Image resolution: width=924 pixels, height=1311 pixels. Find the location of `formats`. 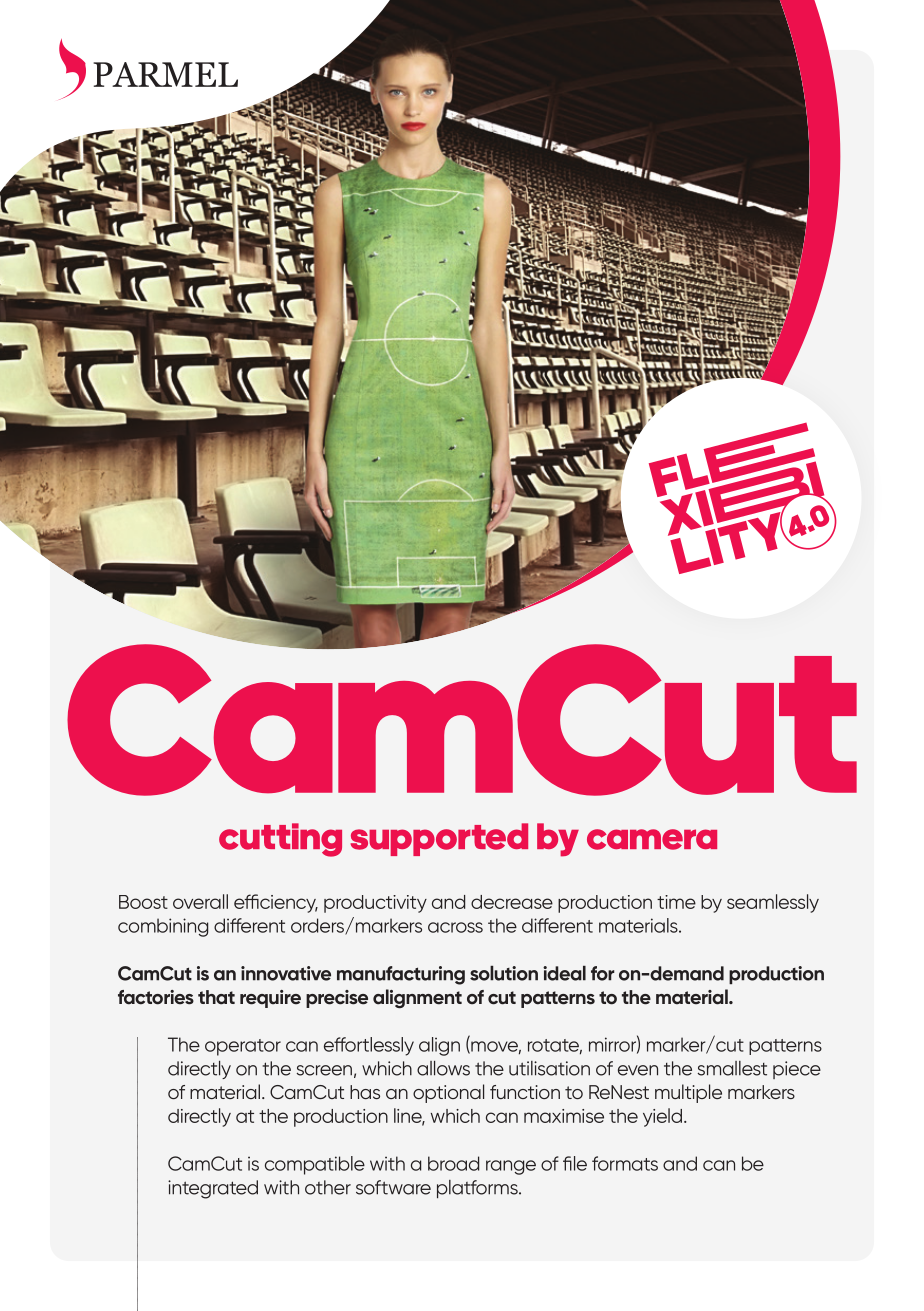

formats is located at coordinates (625, 1163).
